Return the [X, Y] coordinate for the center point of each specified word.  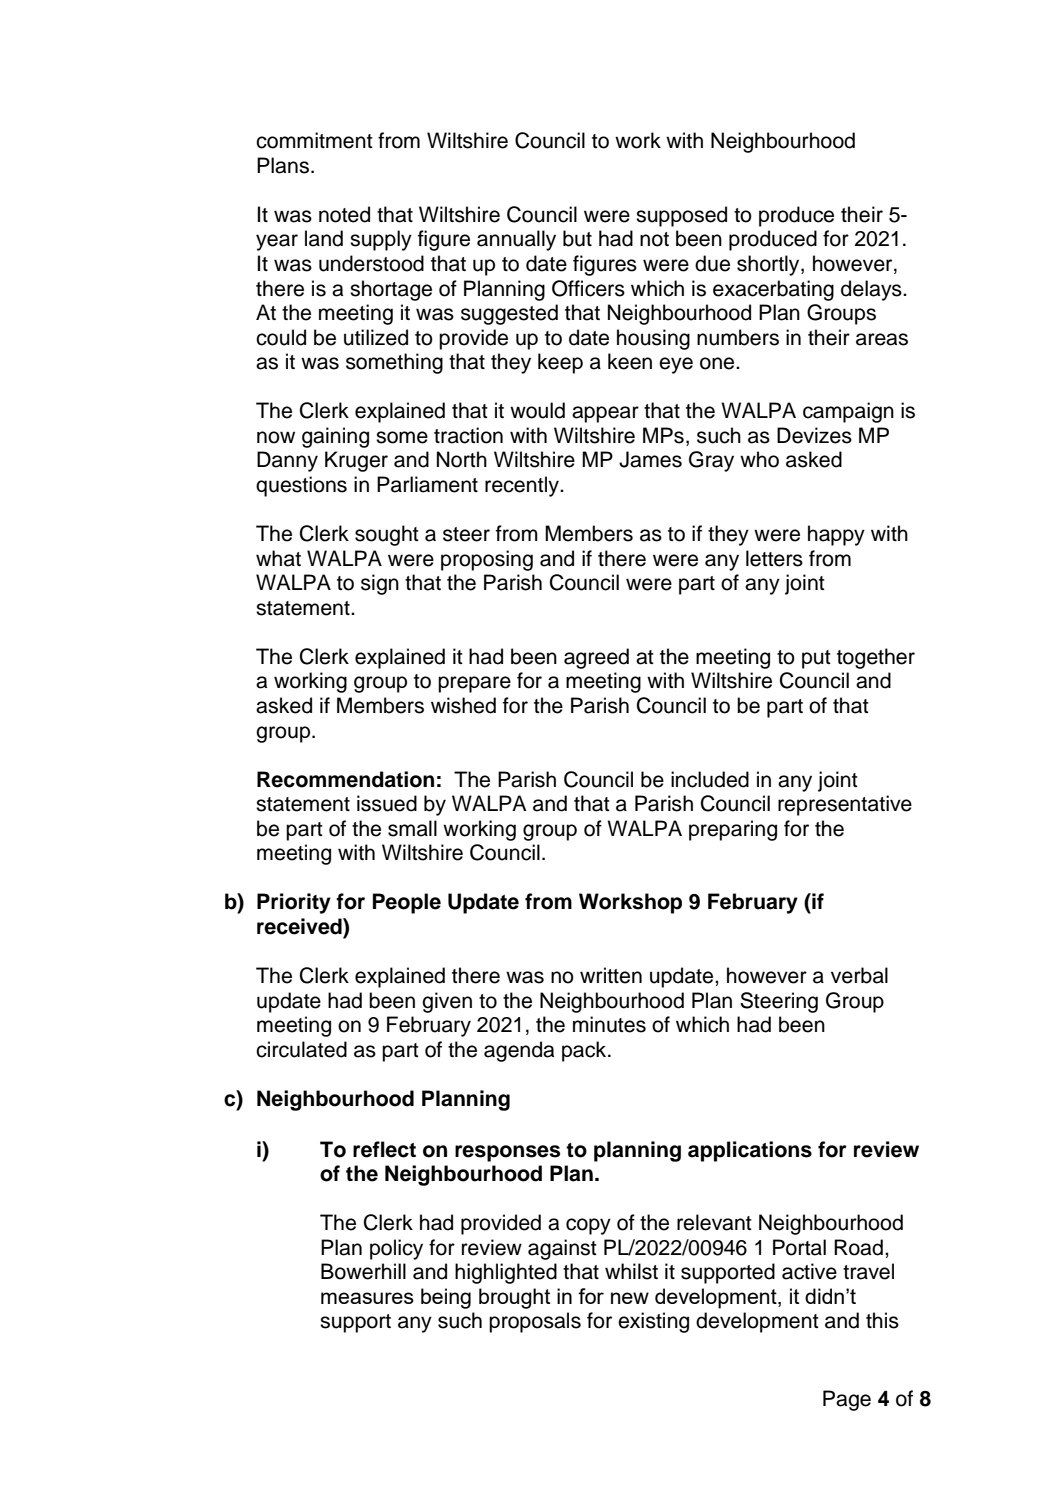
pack [585, 1051]
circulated [301, 1049]
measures [367, 1298]
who [759, 459]
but [577, 238]
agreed [596, 658]
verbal [859, 975]
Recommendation [345, 779]
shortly [769, 265]
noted [344, 214]
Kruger [356, 461]
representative [845, 805]
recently [523, 486]
